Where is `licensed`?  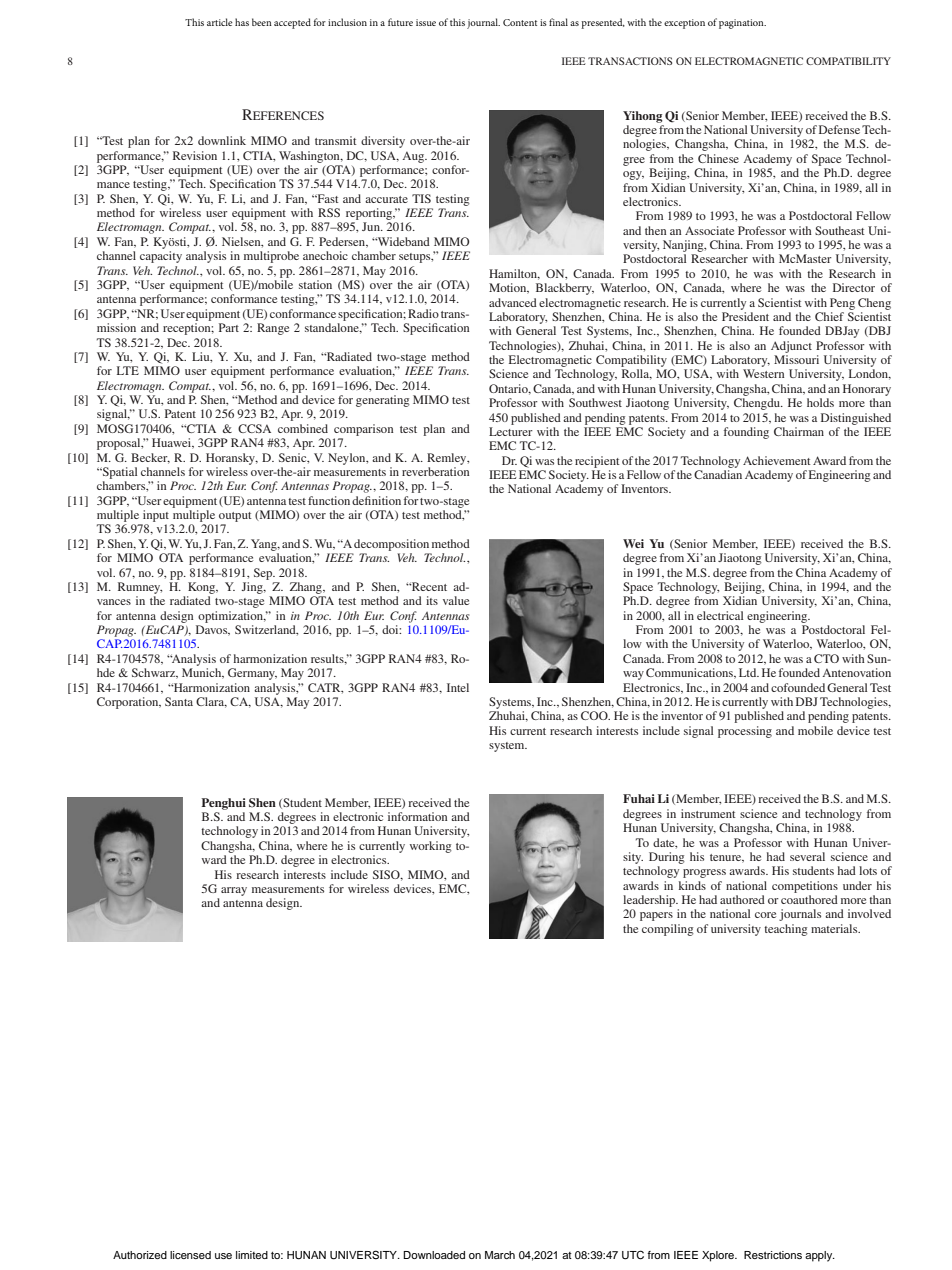 licensed is located at coordinates (190, 1255).
